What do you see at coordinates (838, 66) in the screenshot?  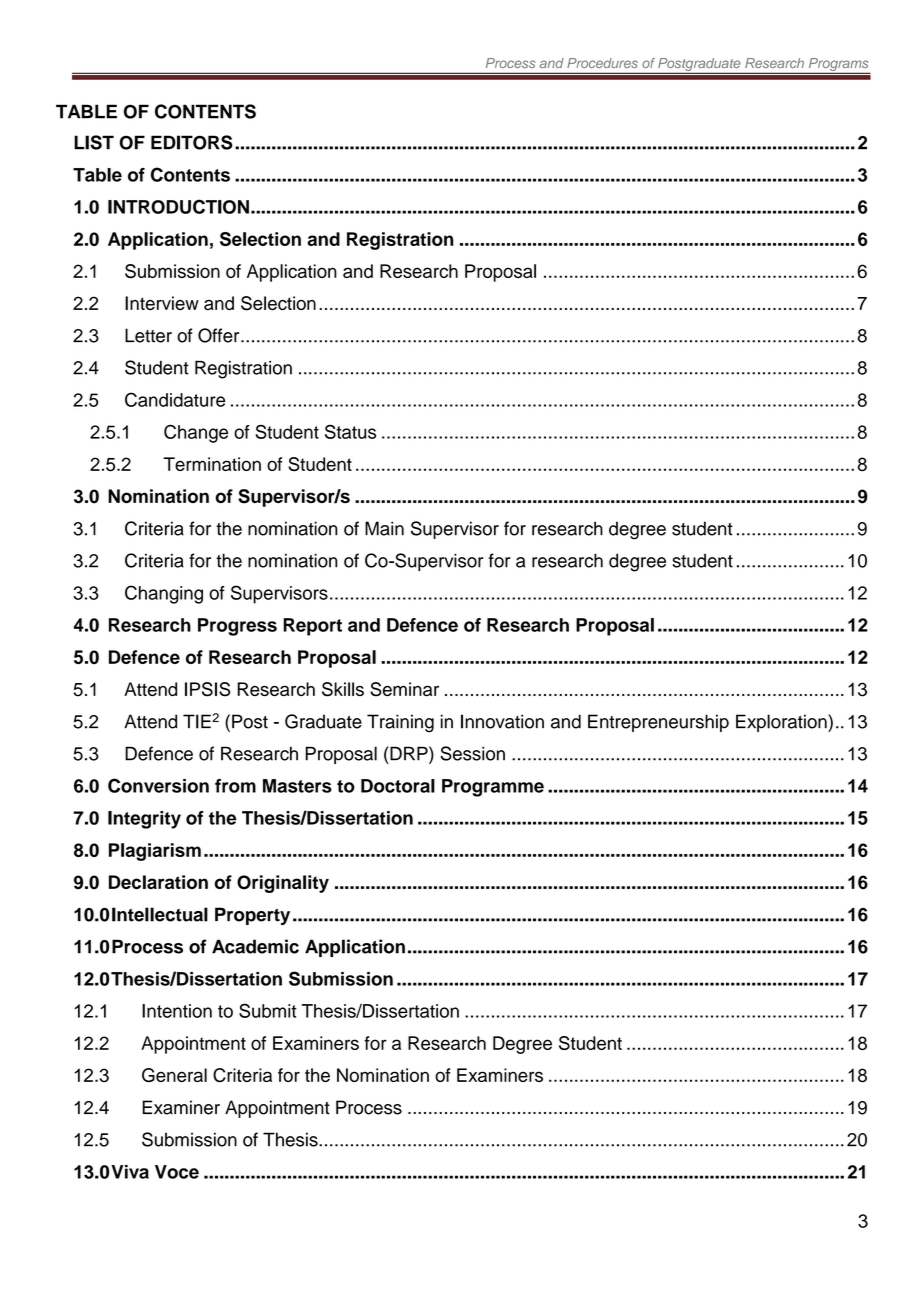 I see `Programs` at bounding box center [838, 66].
